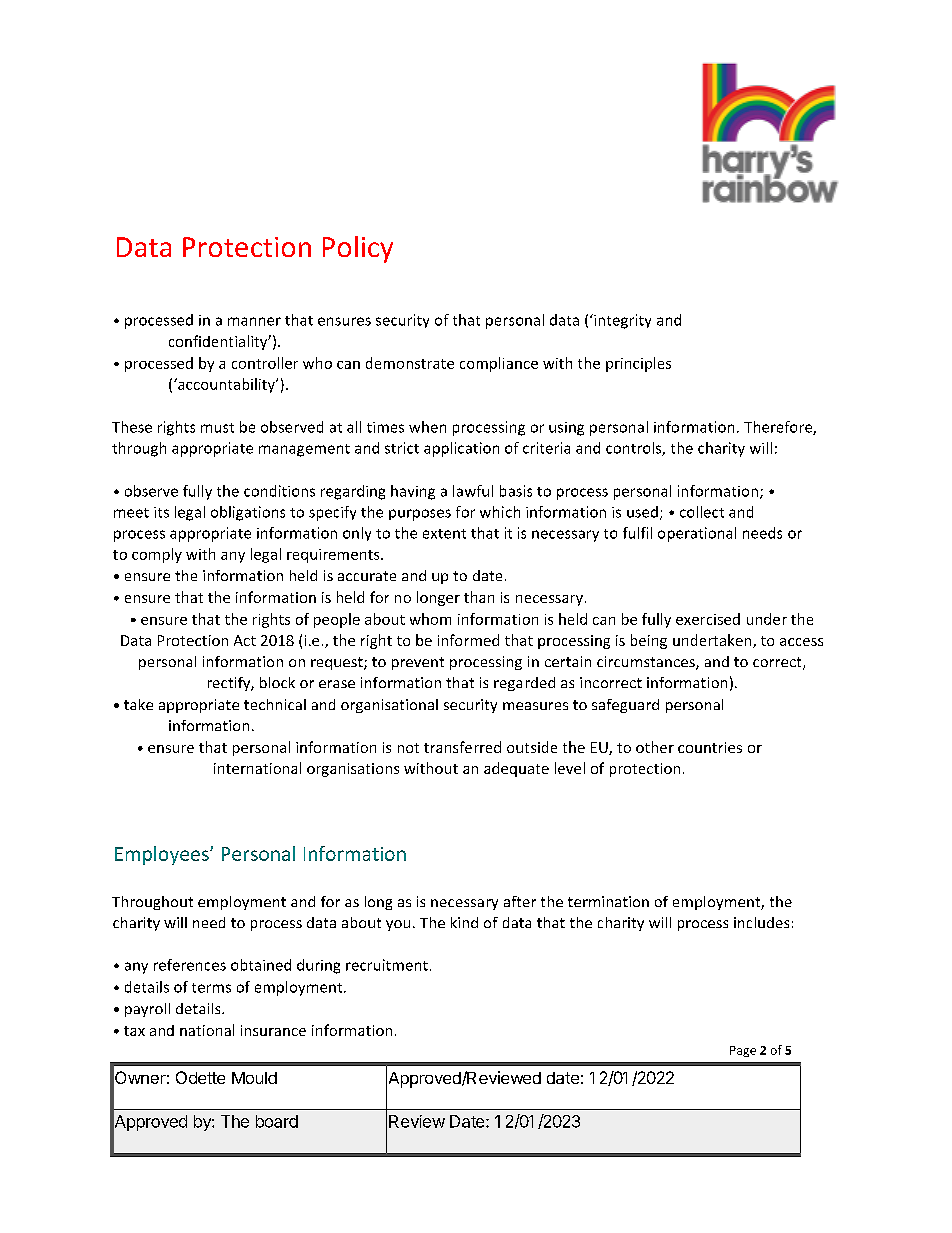  Describe the element at coordinates (708, 619) in the screenshot. I see `exercised` at that location.
